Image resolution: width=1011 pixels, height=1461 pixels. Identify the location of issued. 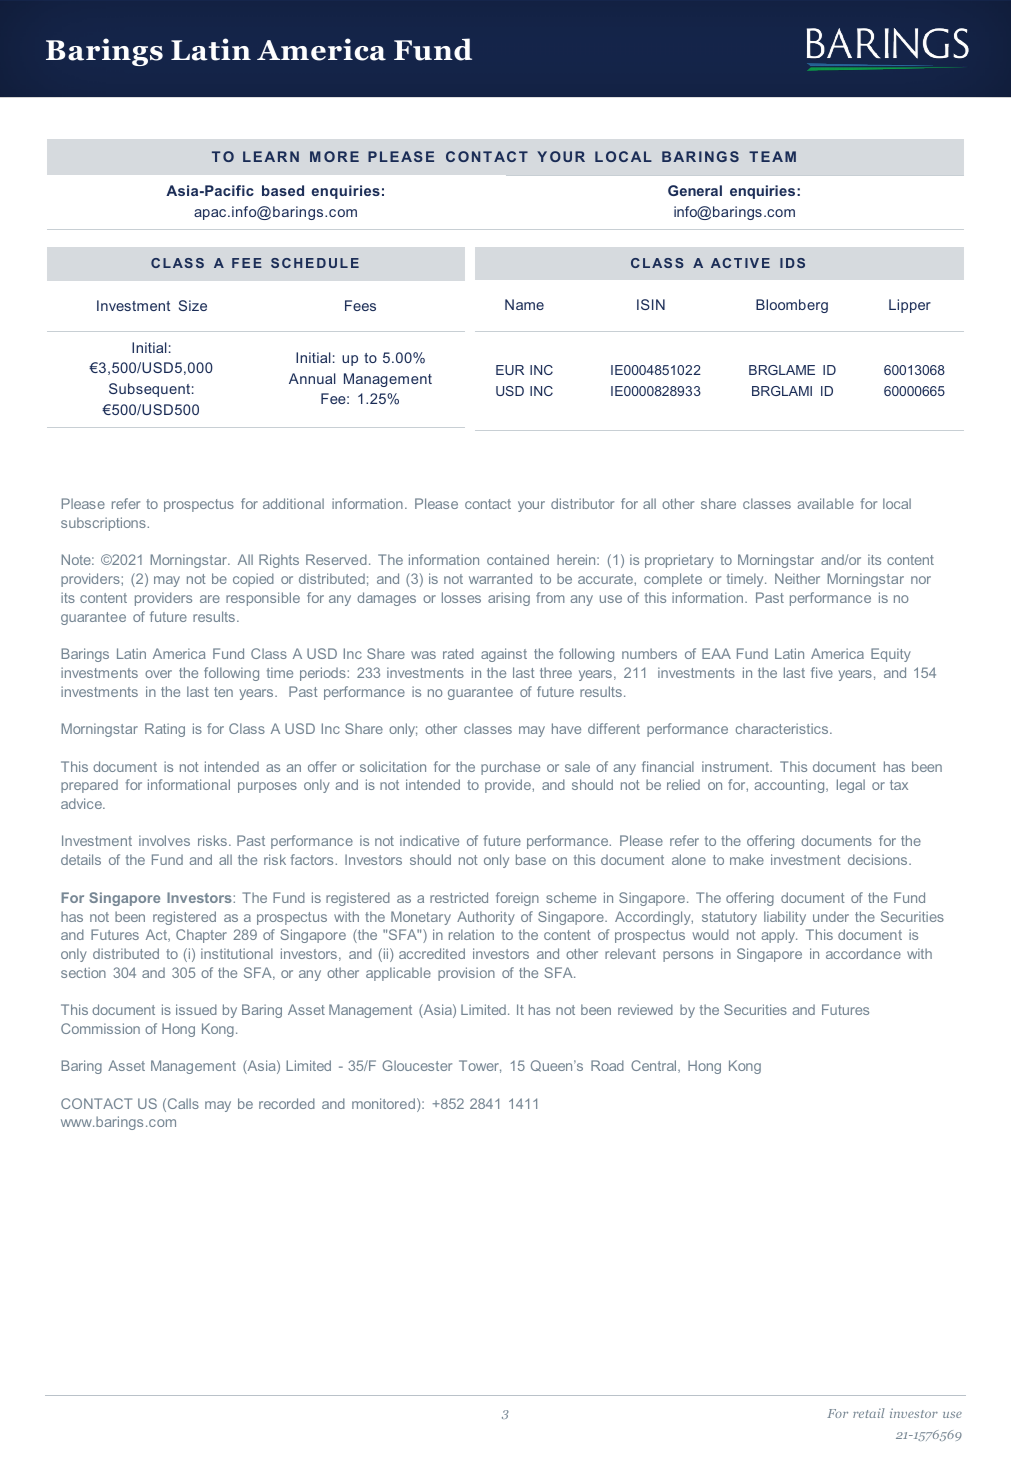
(196, 1009).
